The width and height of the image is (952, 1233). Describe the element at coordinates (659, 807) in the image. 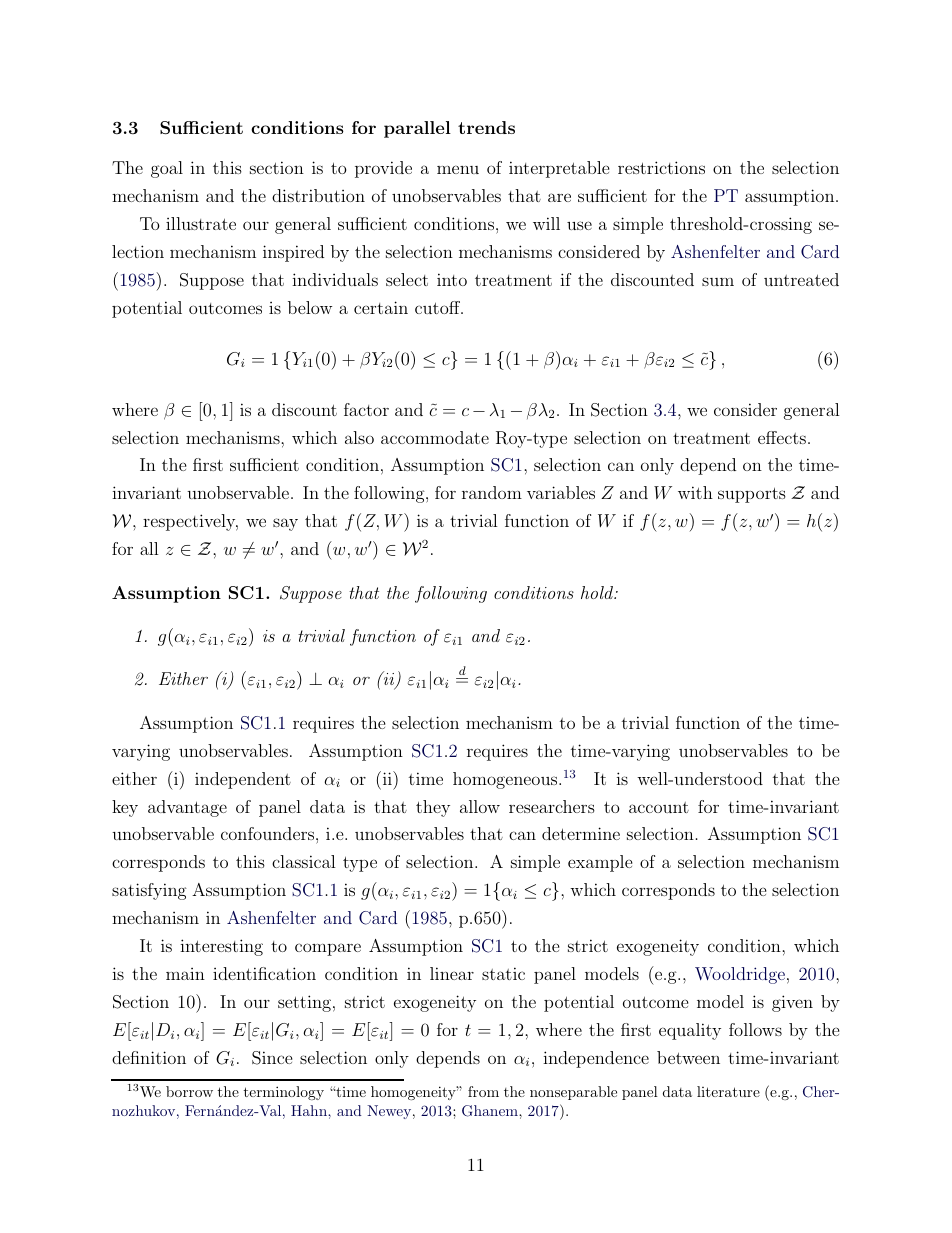

I see `account` at that location.
